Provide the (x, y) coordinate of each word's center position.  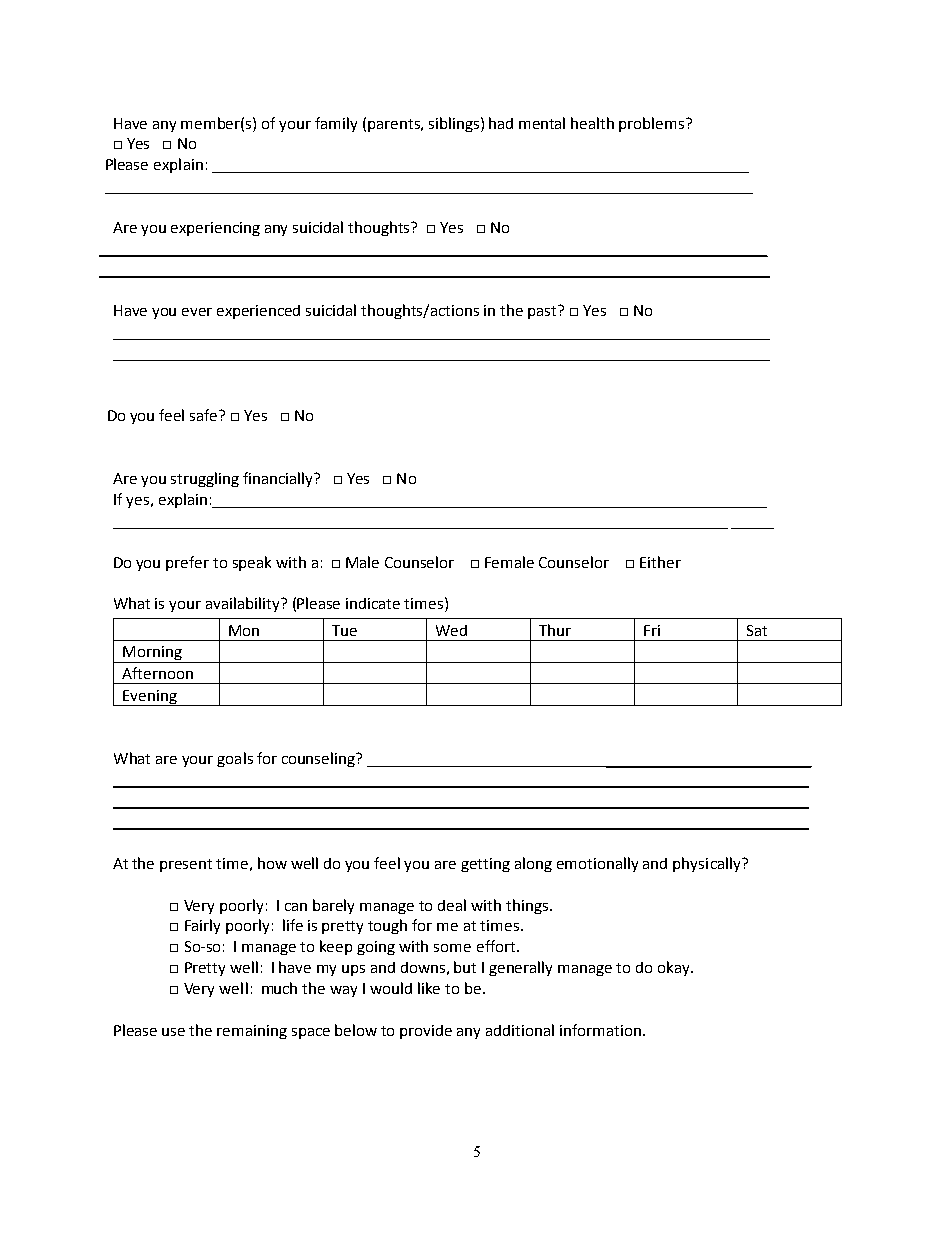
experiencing (215, 229)
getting (485, 865)
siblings (455, 124)
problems (653, 124)
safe (205, 415)
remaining (252, 1032)
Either (660, 562)
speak (252, 563)
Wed (451, 630)
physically (708, 864)
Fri (652, 630)
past (543, 312)
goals (235, 759)
